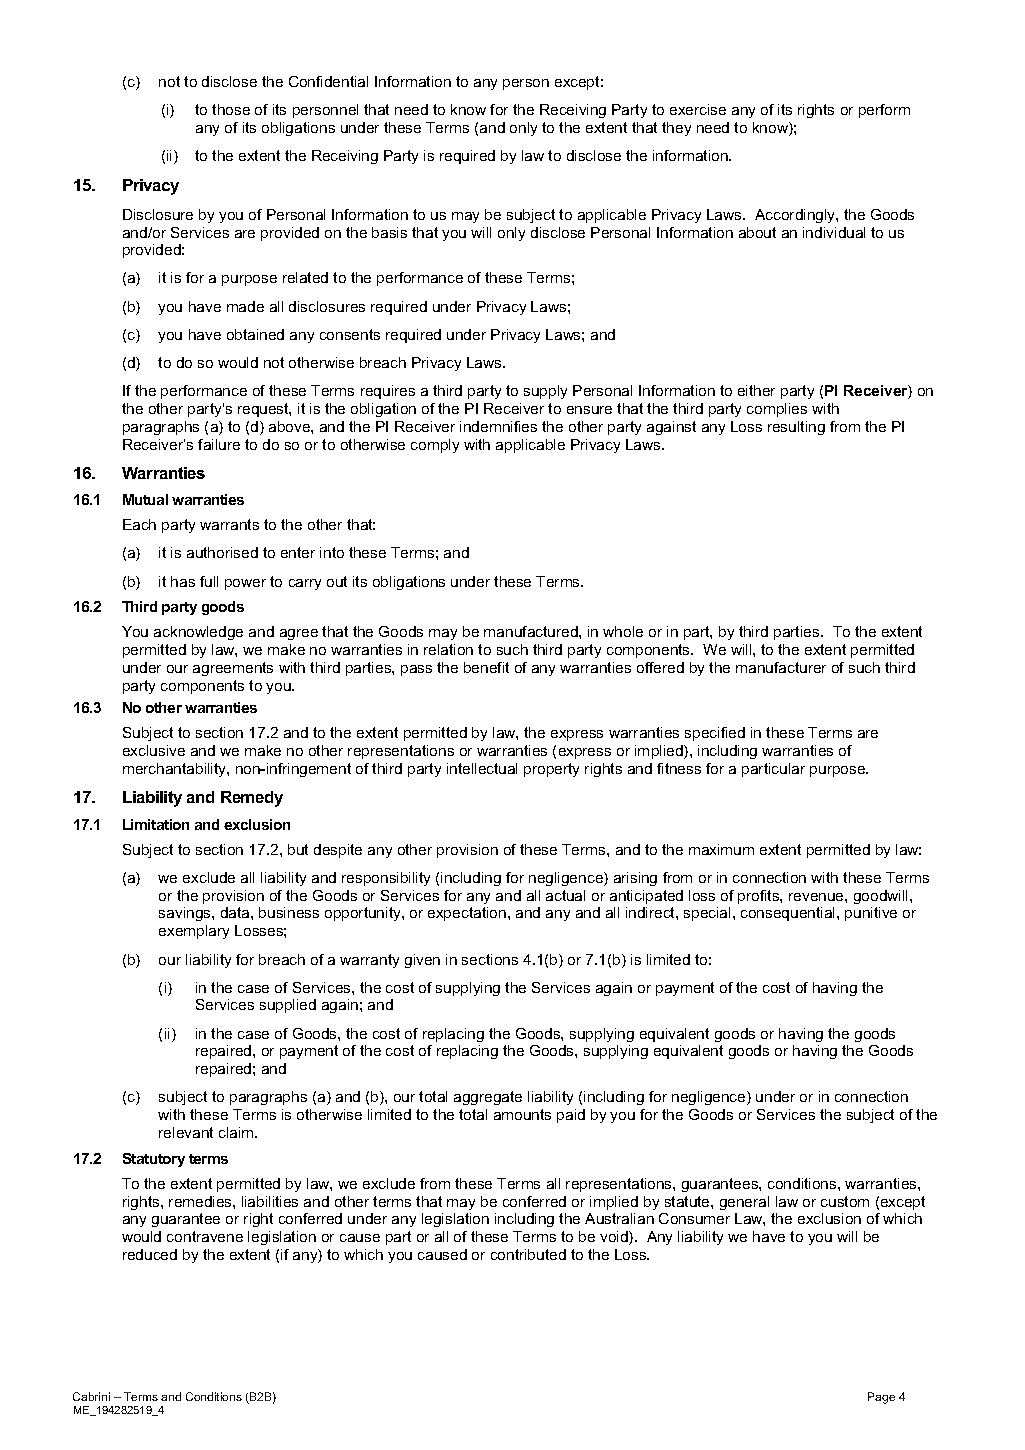 Image resolution: width=1025 pixels, height=1450 pixels. Describe the element at coordinates (194, 932) in the page. I see `exemplary` at that location.
